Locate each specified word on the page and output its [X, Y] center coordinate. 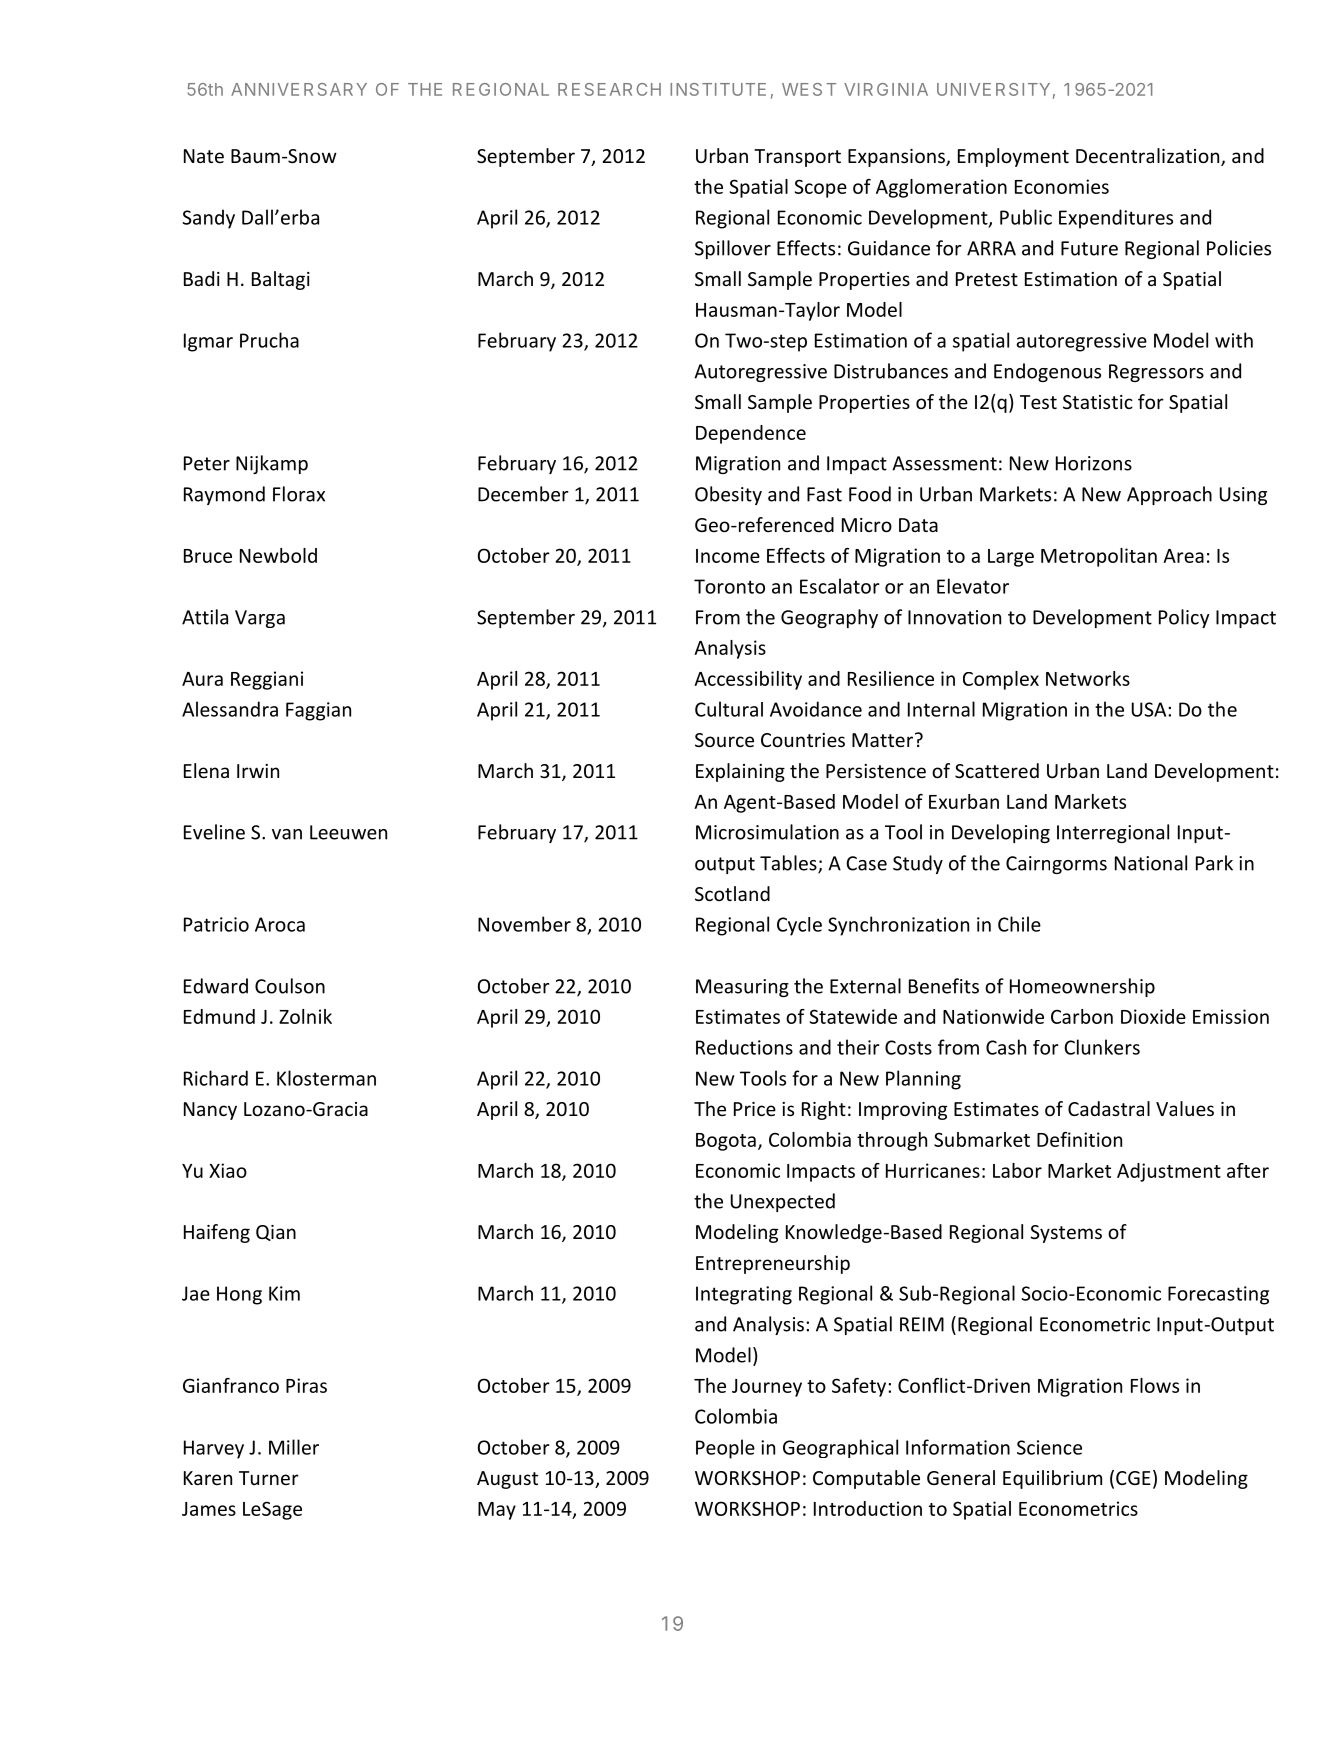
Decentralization [1149, 157]
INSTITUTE [718, 89]
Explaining [740, 772]
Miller [294, 1447]
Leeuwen [348, 832]
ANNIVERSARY [299, 89]
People [725, 1449]
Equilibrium [1052, 1479]
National [1151, 863]
